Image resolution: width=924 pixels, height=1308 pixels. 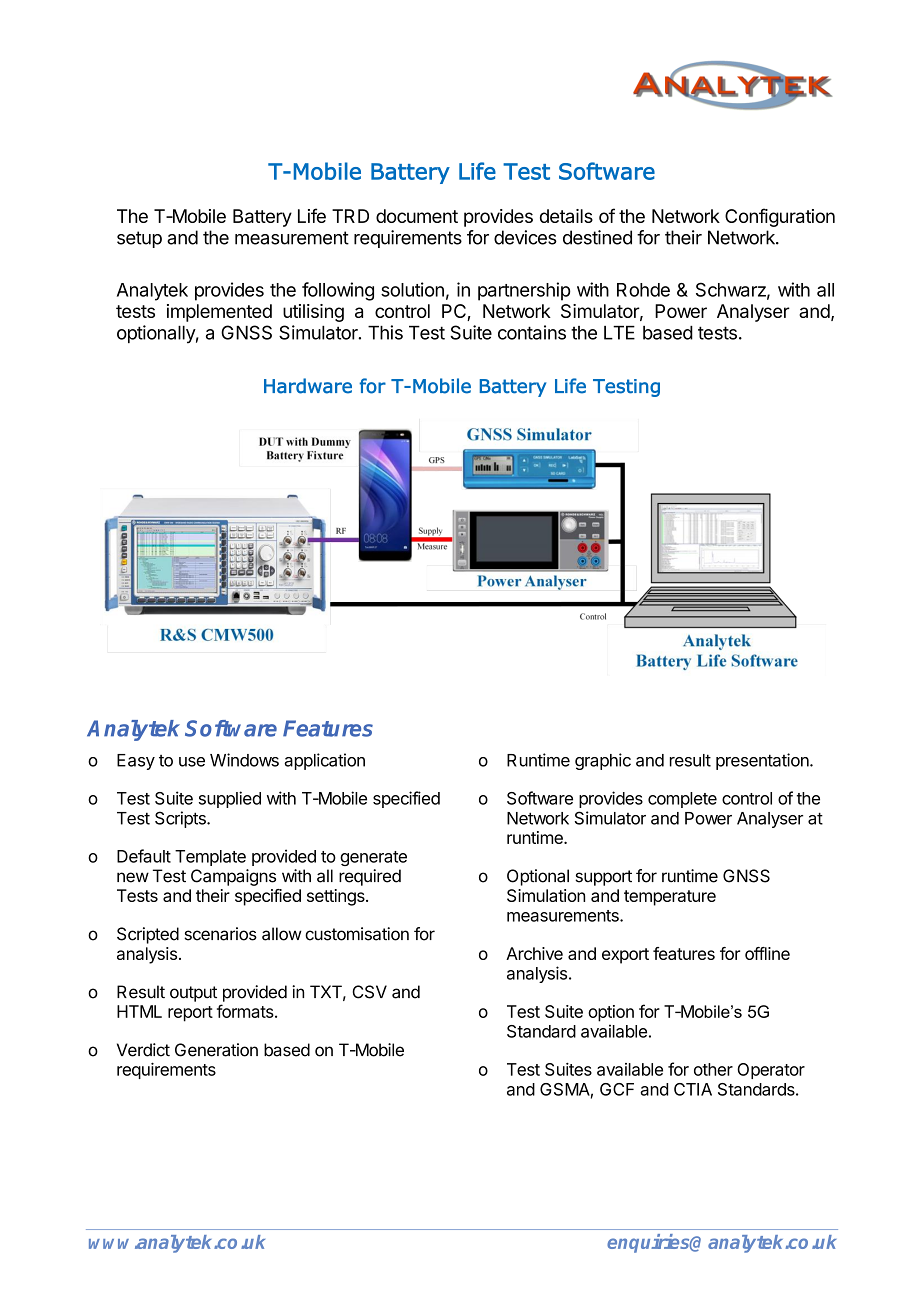 I want to click on setup, so click(x=139, y=239).
